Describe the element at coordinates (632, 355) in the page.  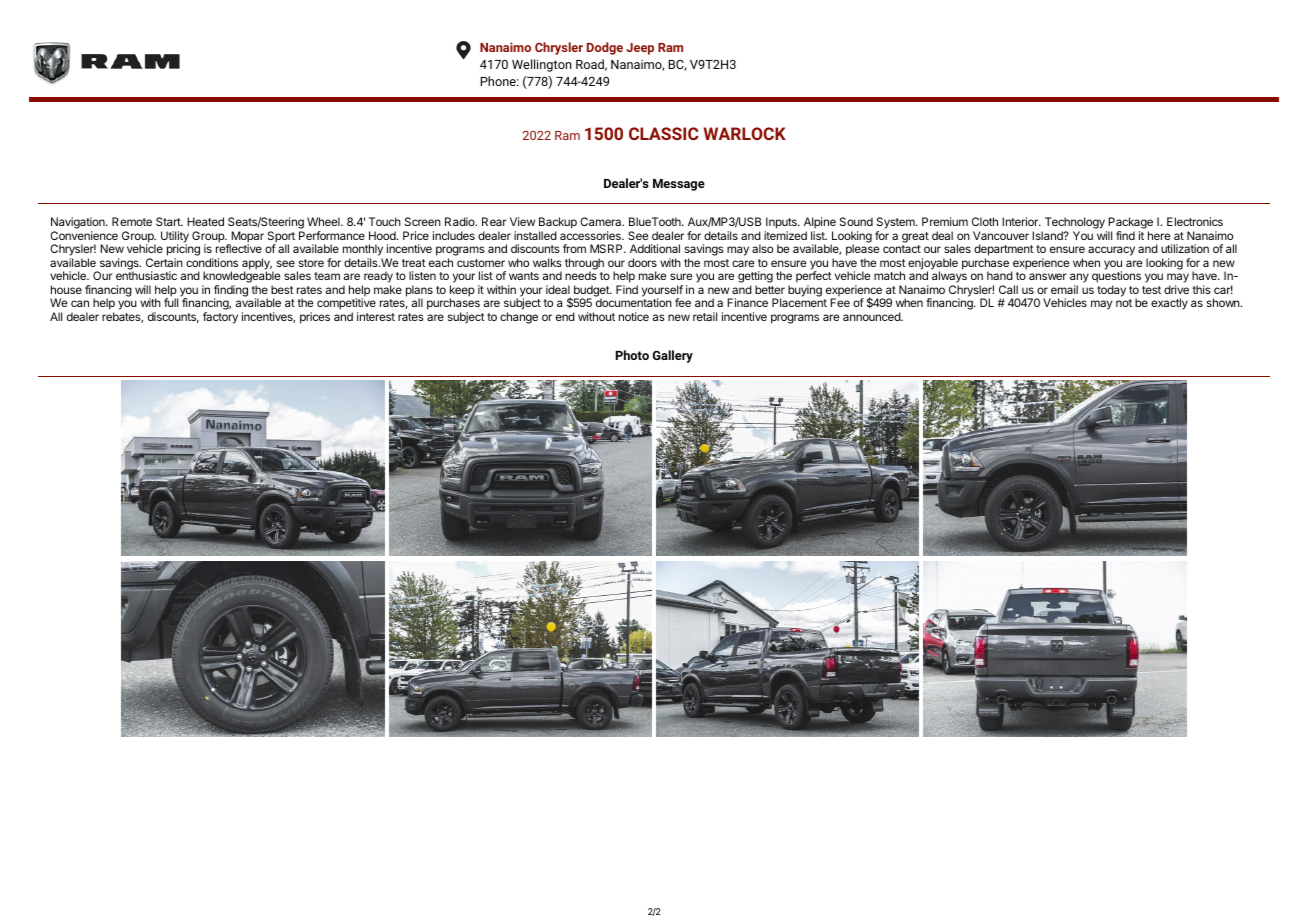
I see `Photo` at that location.
